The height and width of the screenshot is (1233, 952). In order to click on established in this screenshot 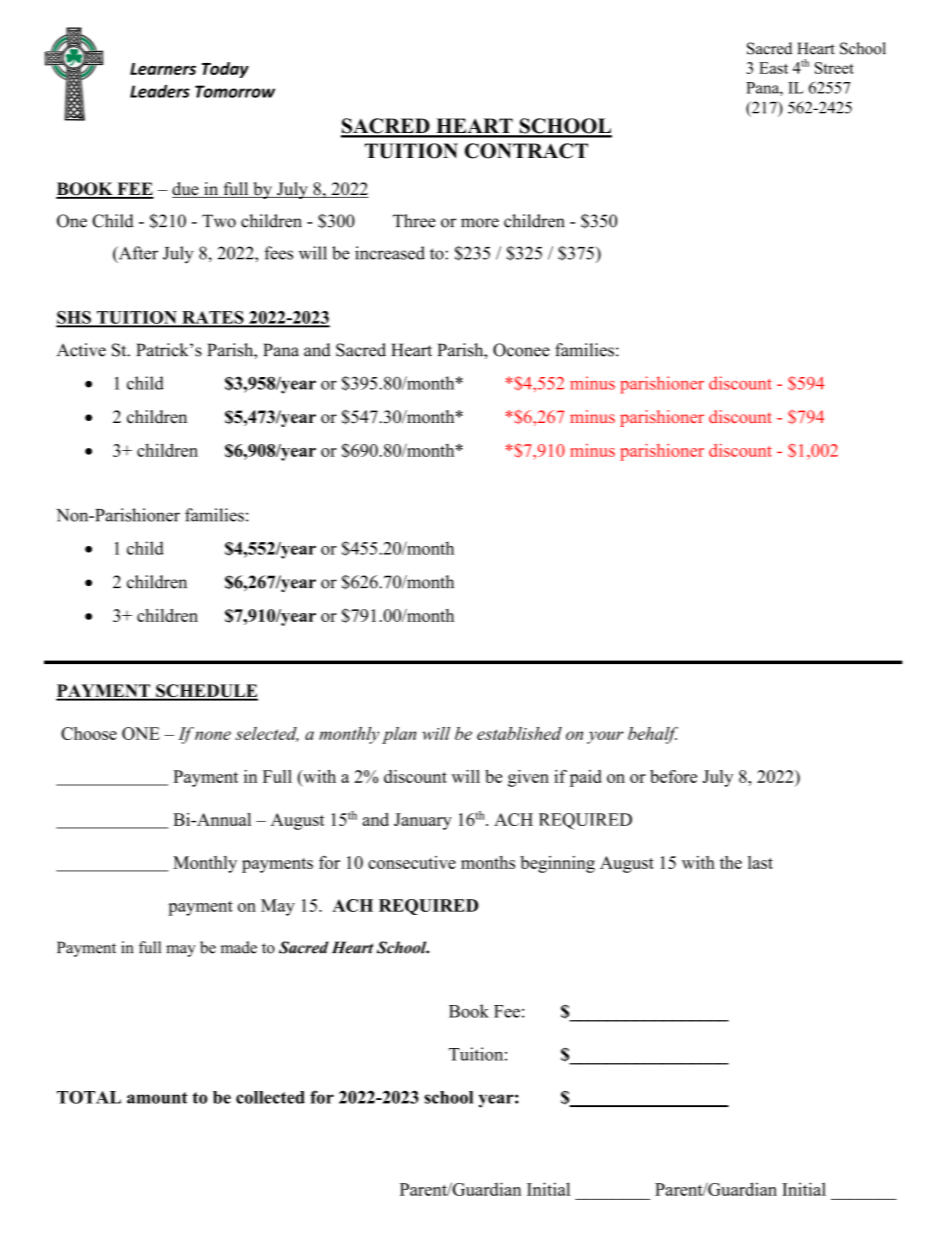, I will do `click(519, 733)`.
